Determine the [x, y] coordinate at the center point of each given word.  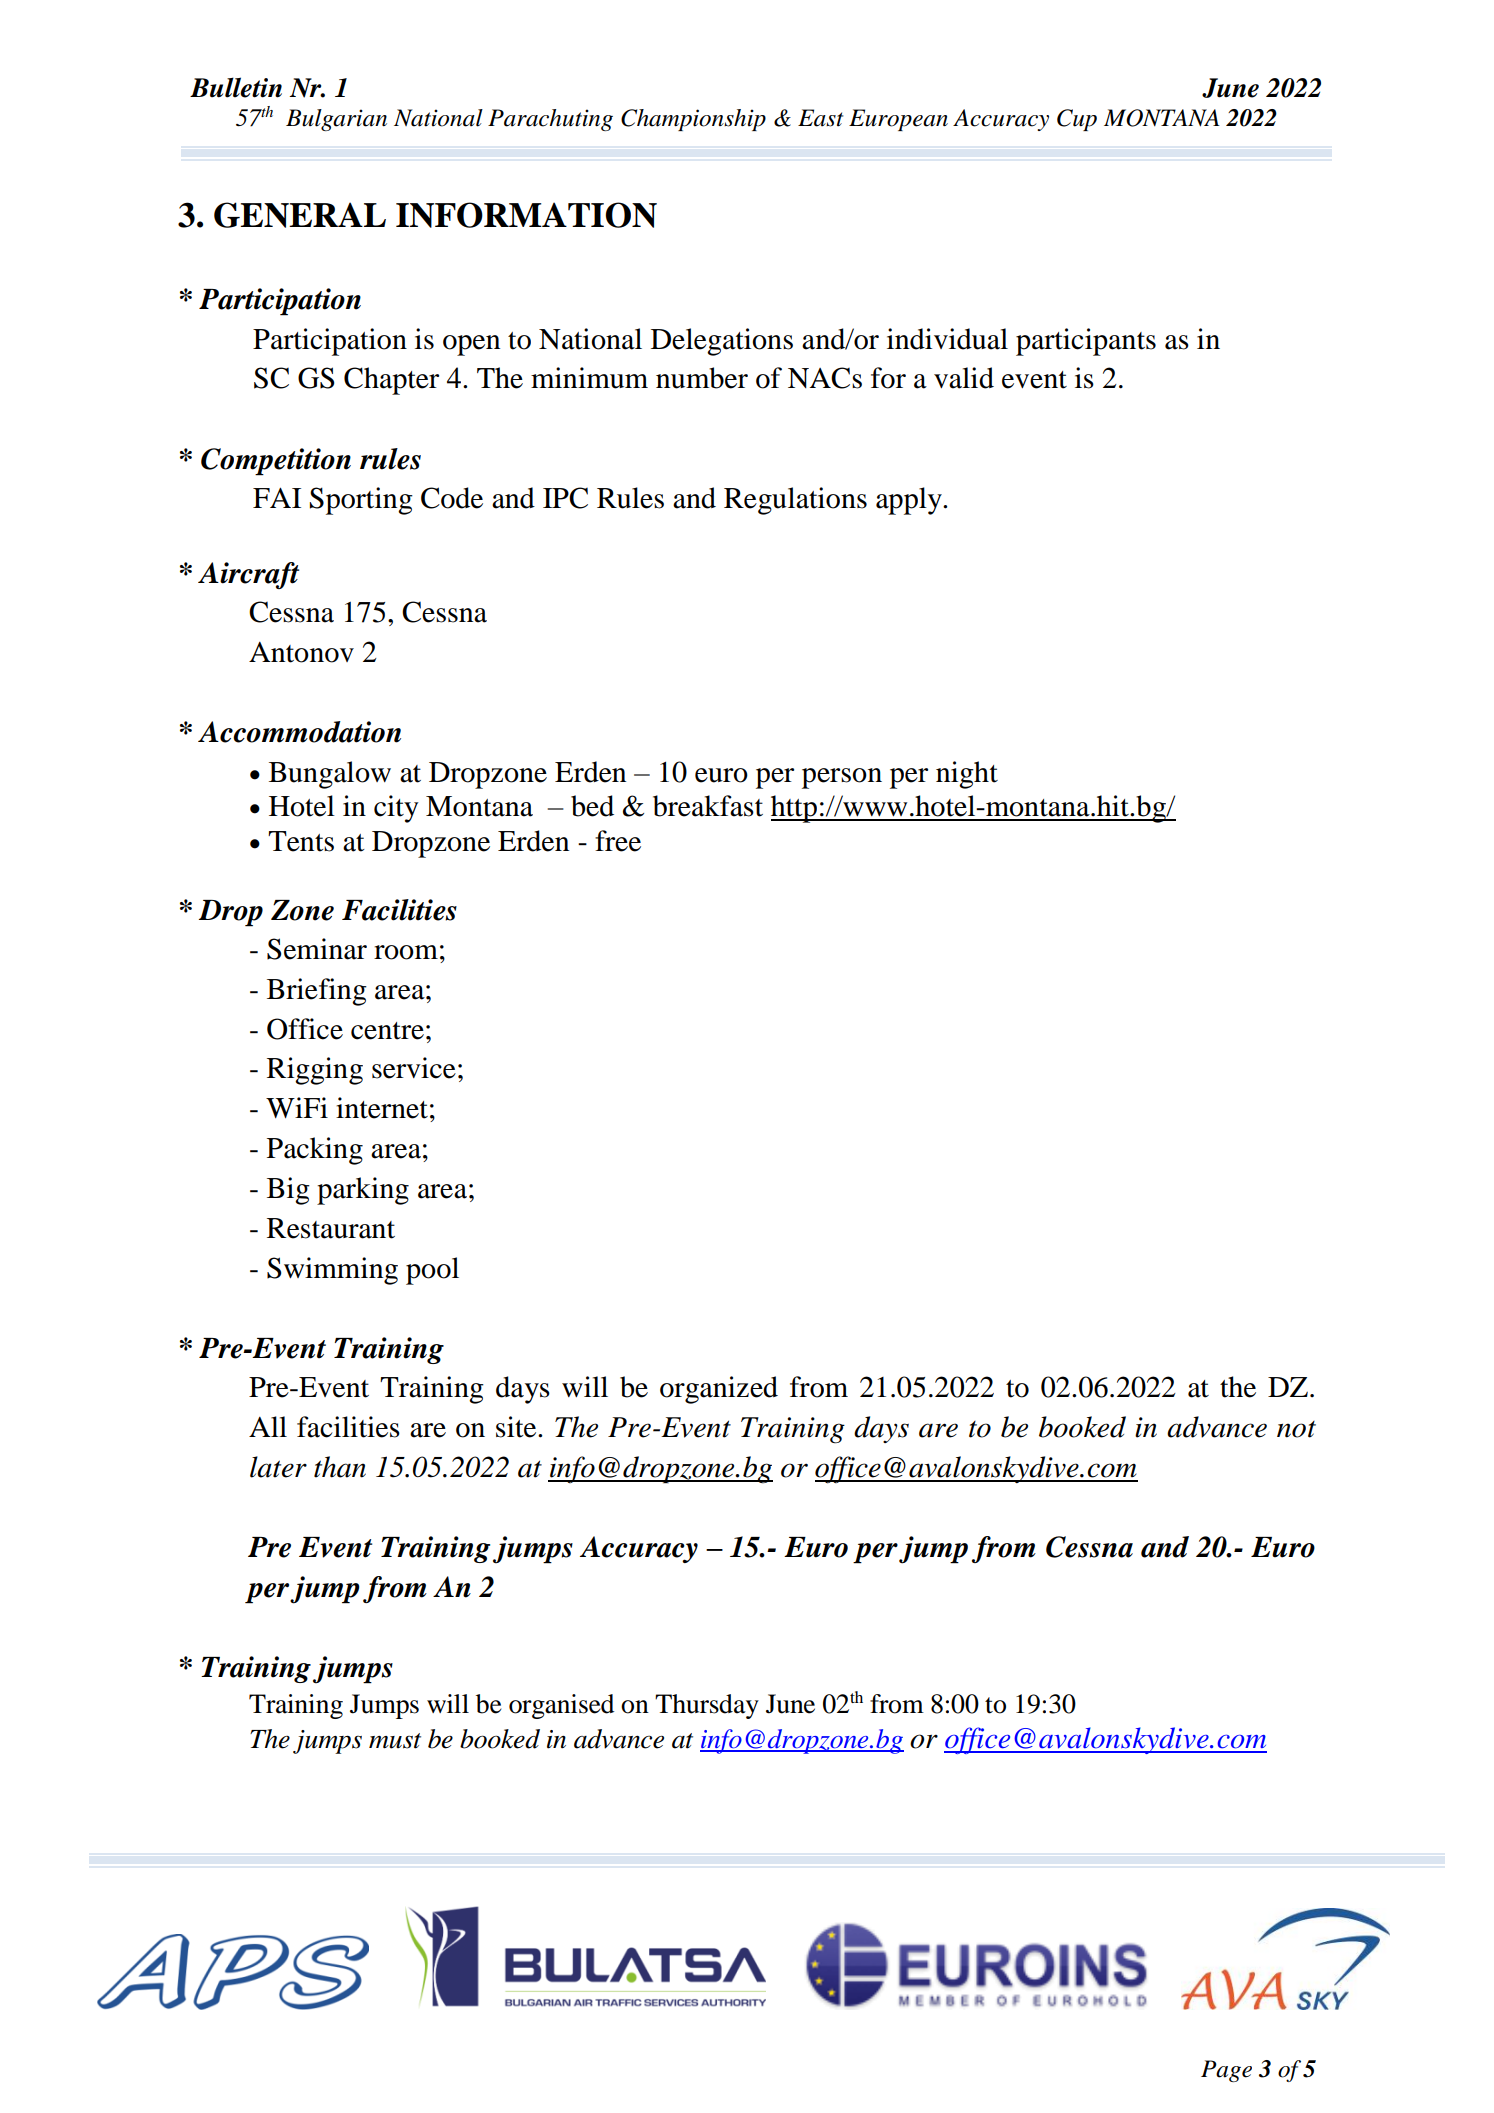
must [395, 1741]
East [820, 118]
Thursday [707, 1706]
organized [719, 1390]
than [340, 1467]
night [967, 775]
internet [382, 1108]
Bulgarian [336, 120]
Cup [1077, 120]
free [618, 841]
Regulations [795, 501]
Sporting [361, 501]
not [1296, 1429]
